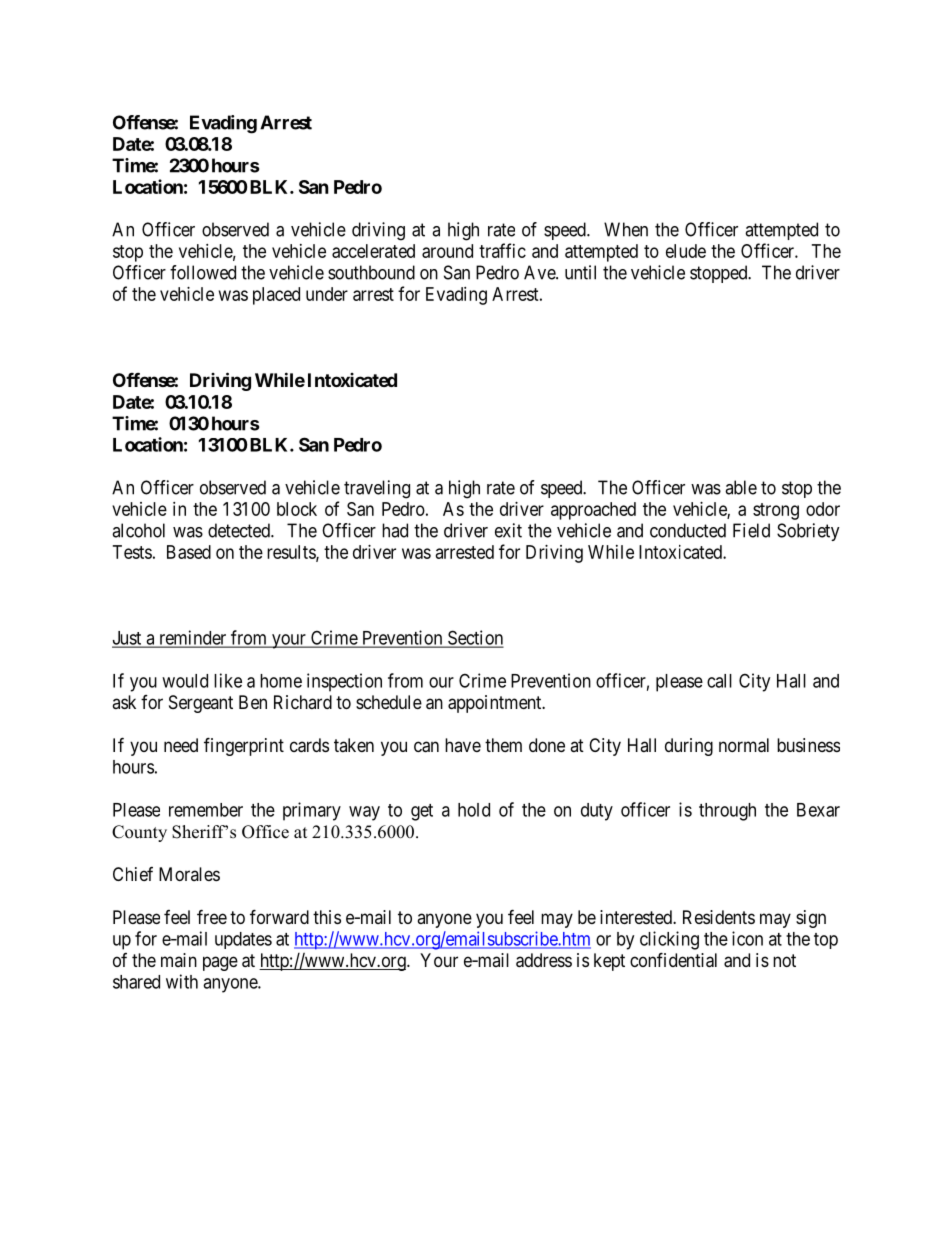 The image size is (952, 1233). I want to click on through, so click(727, 812).
